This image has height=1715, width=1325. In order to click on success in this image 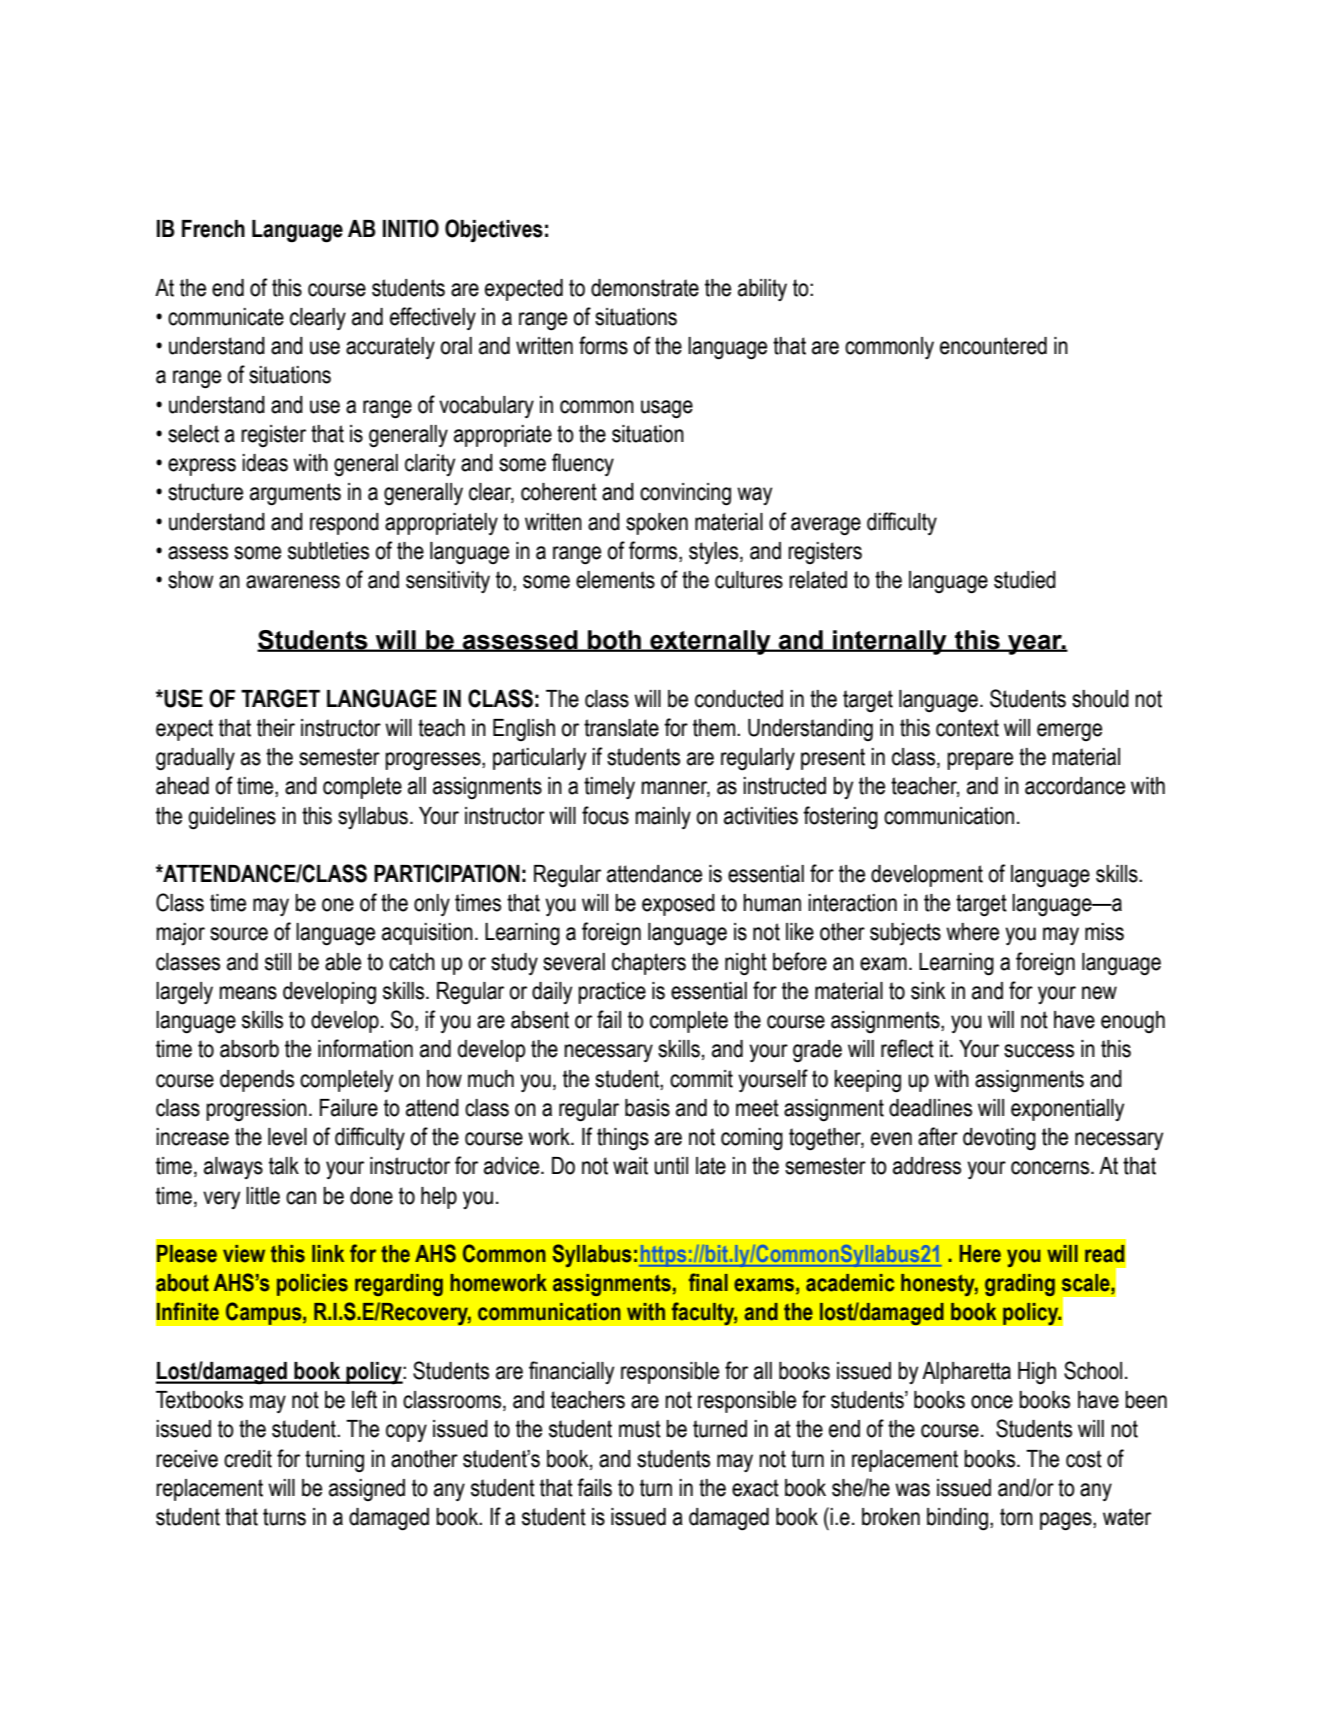, I will do `click(1039, 1051)`.
